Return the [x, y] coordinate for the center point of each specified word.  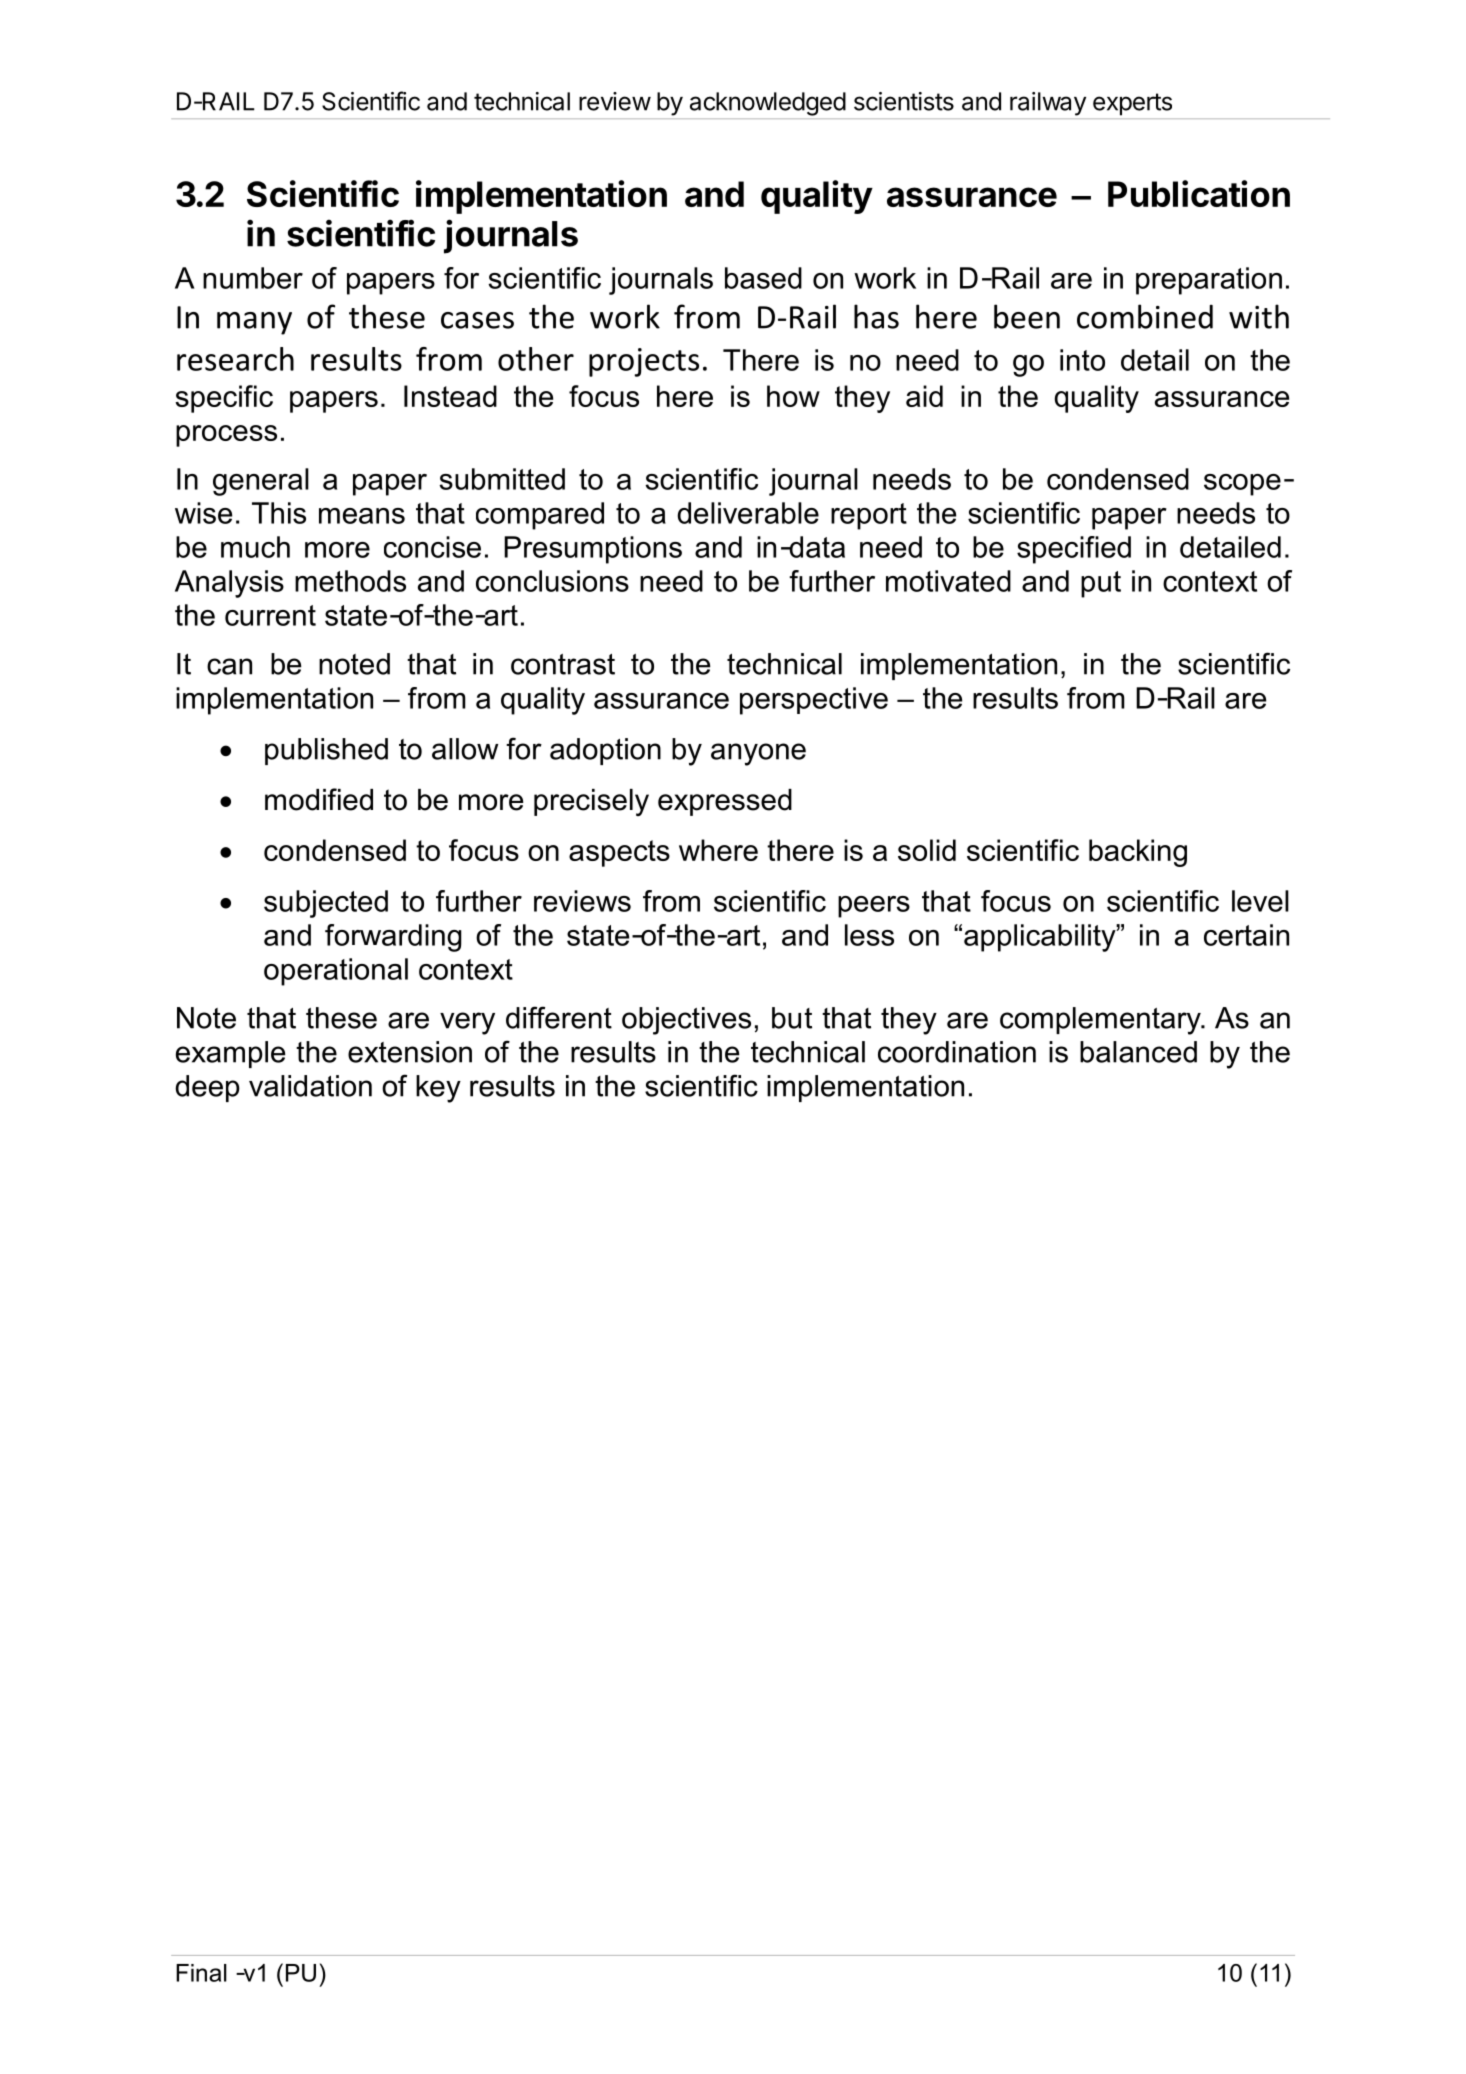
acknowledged [768, 104]
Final [201, 1973]
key [438, 1089]
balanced [1138, 1052]
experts [1132, 104]
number [253, 278]
